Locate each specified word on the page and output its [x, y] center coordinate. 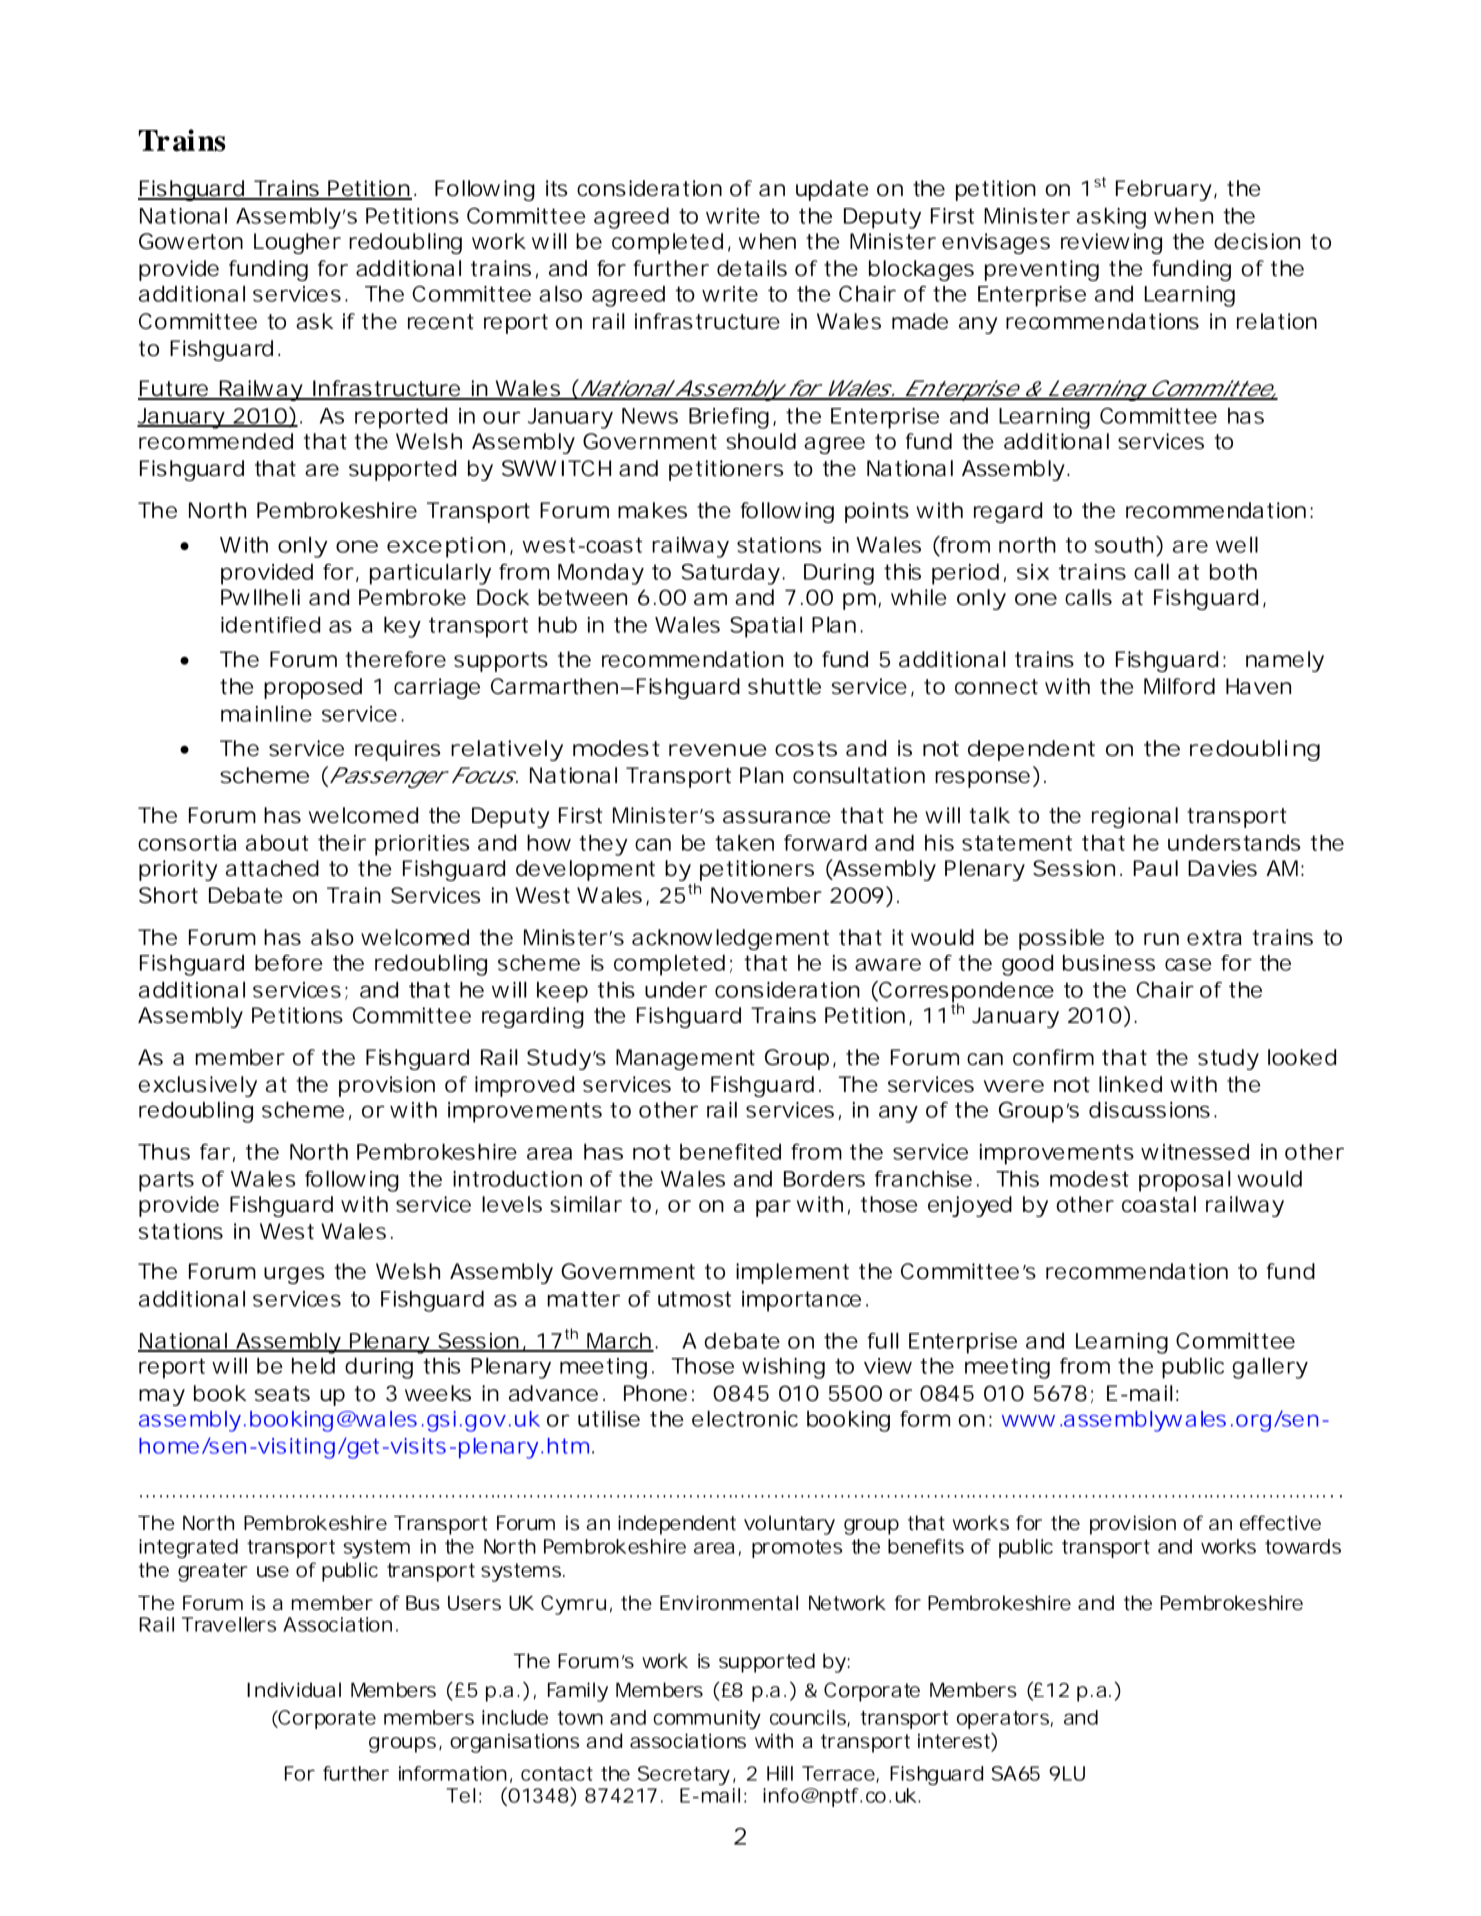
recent [441, 322]
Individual [294, 1690]
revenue [718, 750]
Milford [1179, 686]
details [752, 268]
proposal [1184, 1181]
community [707, 1719]
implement [792, 1273]
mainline [266, 714]
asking [1111, 218]
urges [294, 1275]
